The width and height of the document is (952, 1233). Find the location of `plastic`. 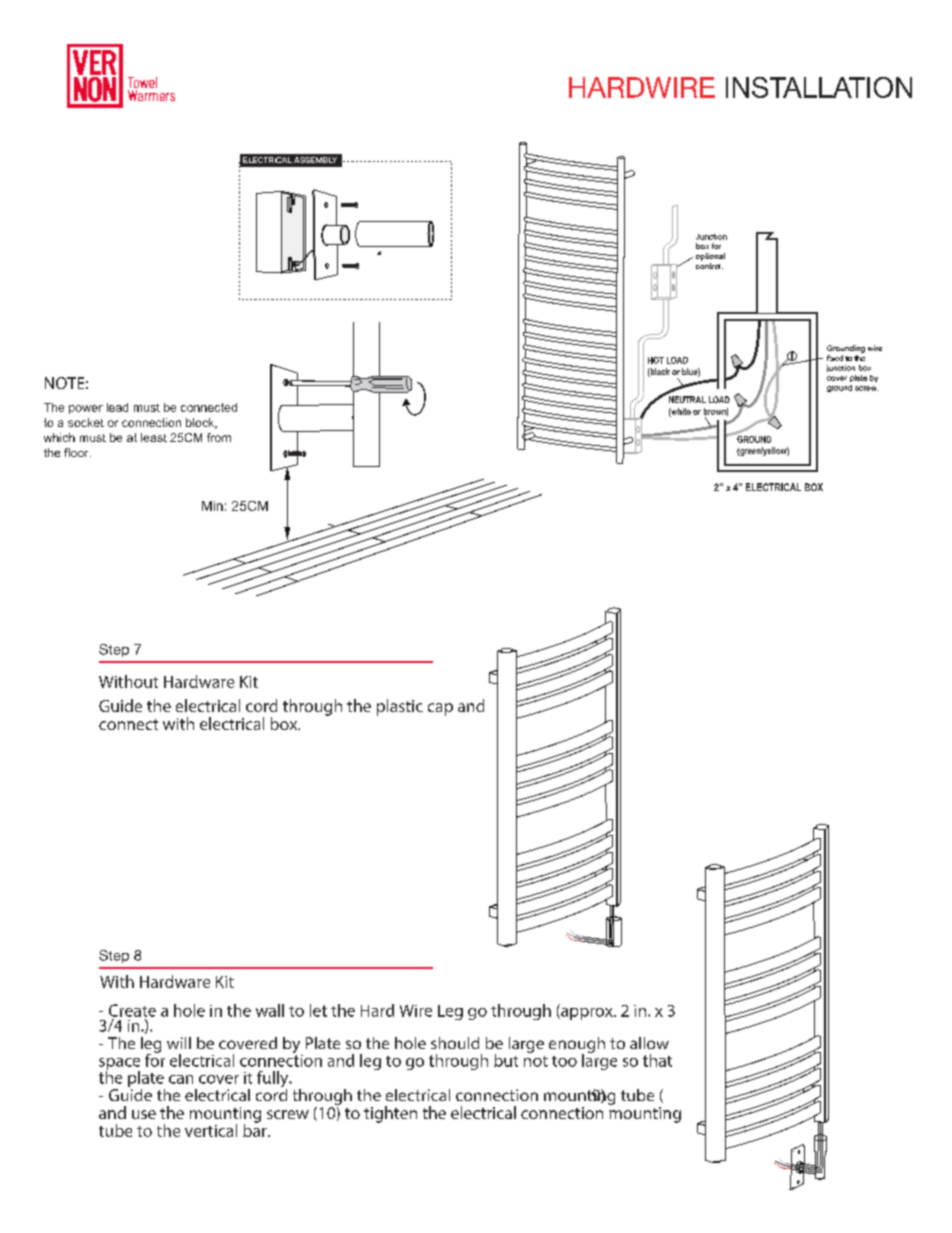

plastic is located at coordinates (400, 707).
